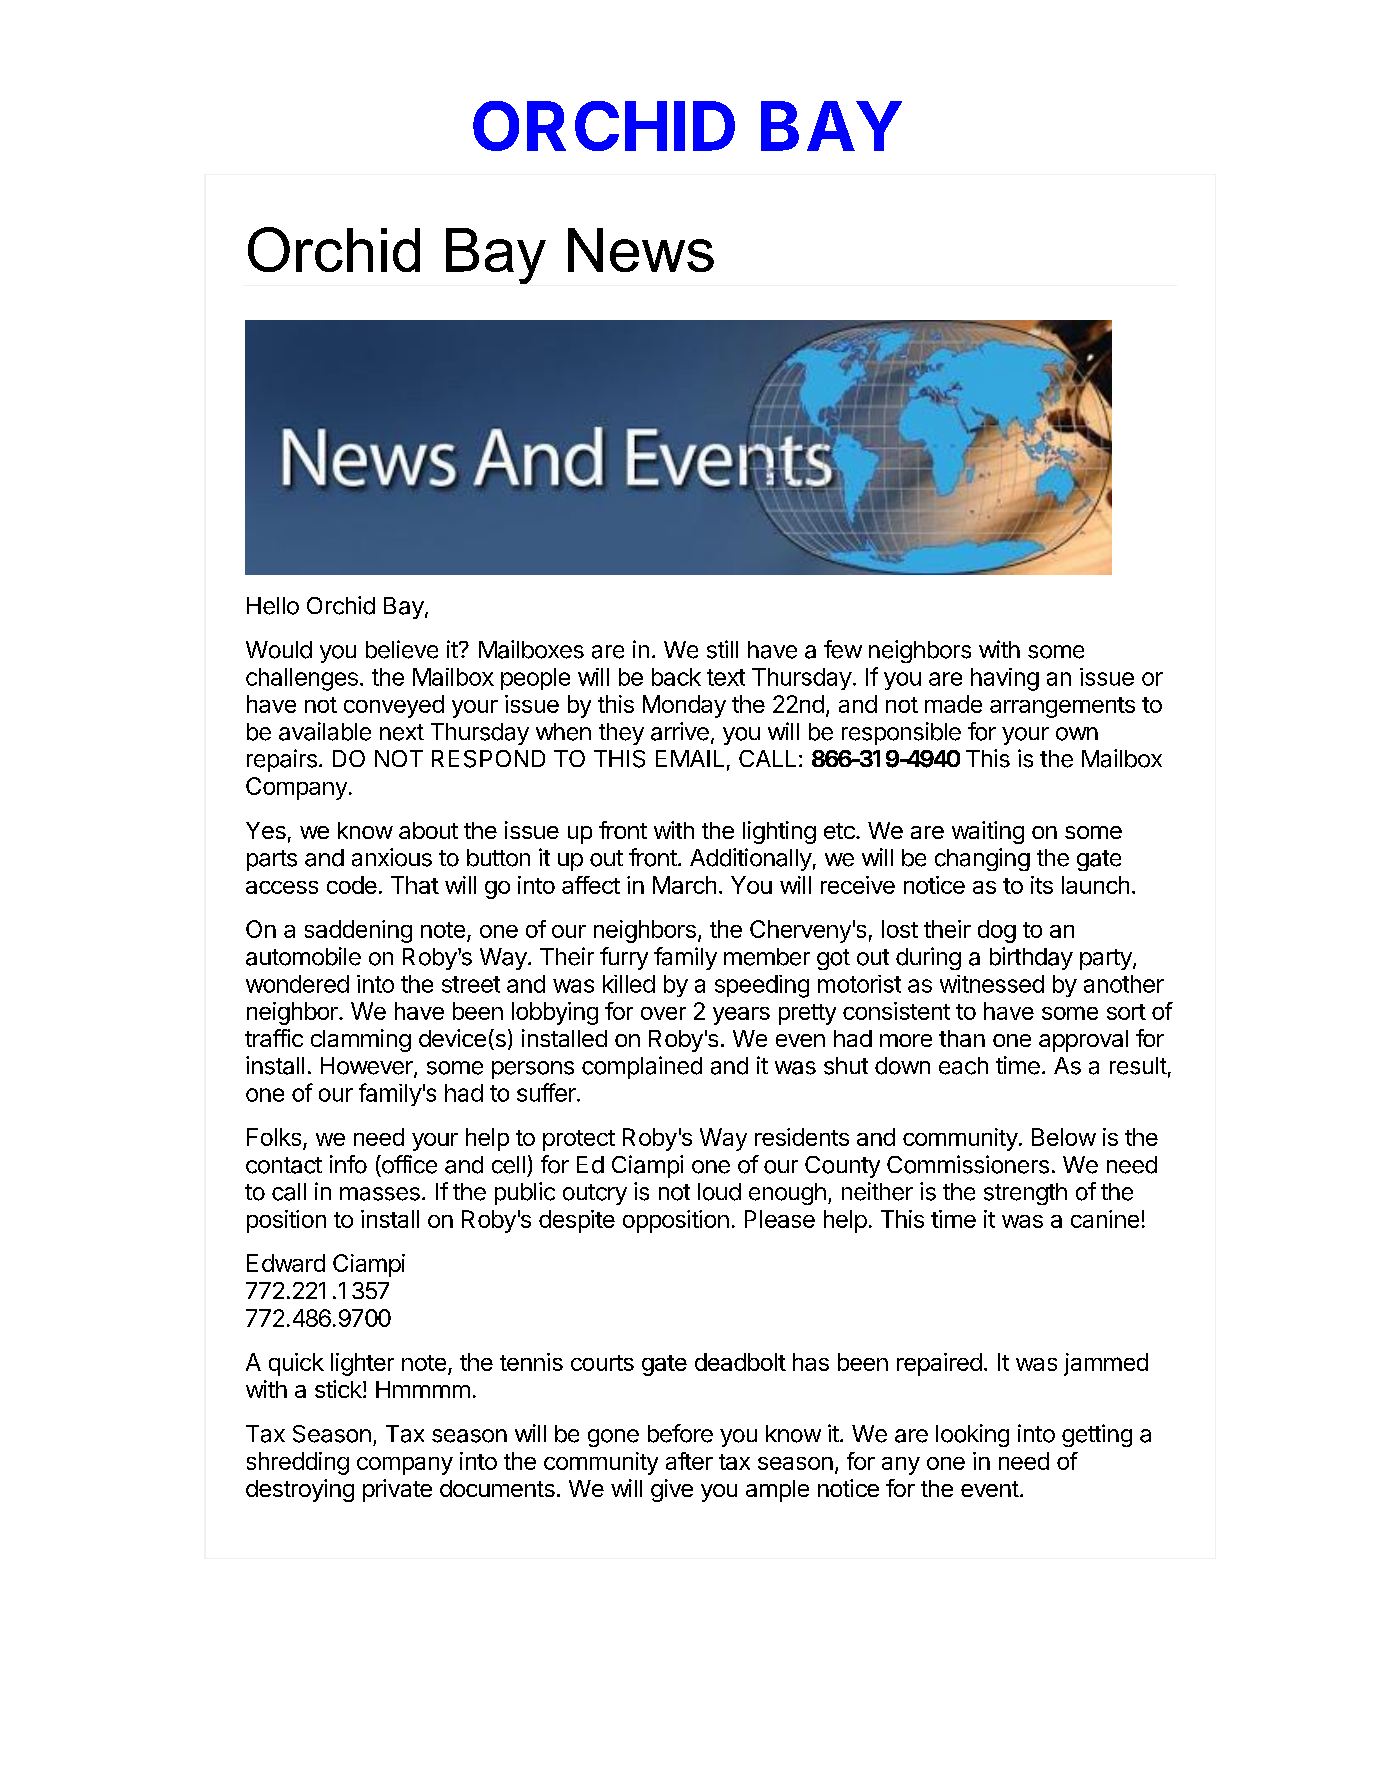 The image size is (1383, 1790). What do you see at coordinates (972, 1435) in the screenshot?
I see `looking` at bounding box center [972, 1435].
